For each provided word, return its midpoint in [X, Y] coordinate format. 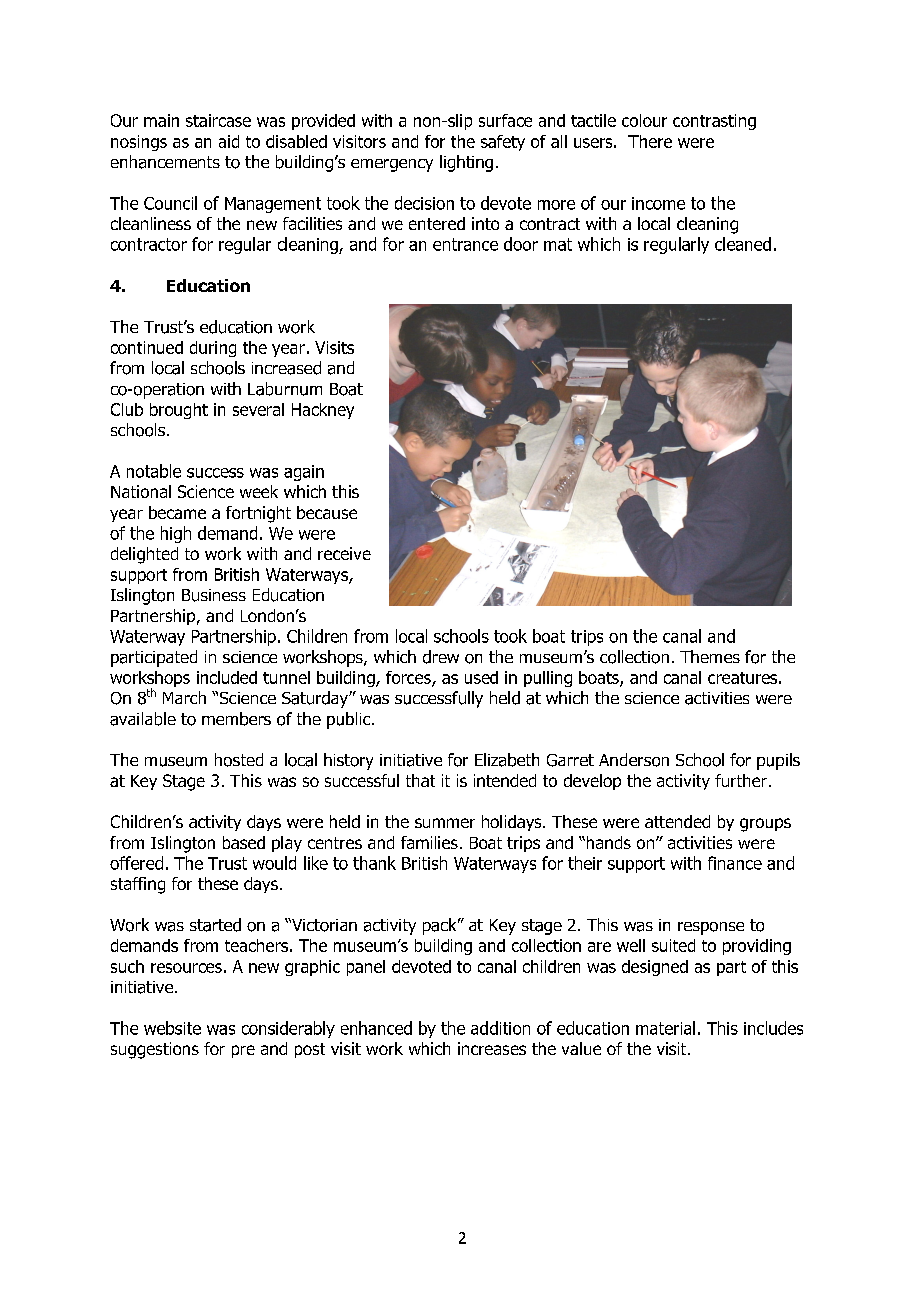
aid [229, 141]
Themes [710, 656]
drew [441, 657]
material [665, 1028]
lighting [466, 163]
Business [214, 595]
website [172, 1028]
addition [500, 1028]
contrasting [714, 122]
